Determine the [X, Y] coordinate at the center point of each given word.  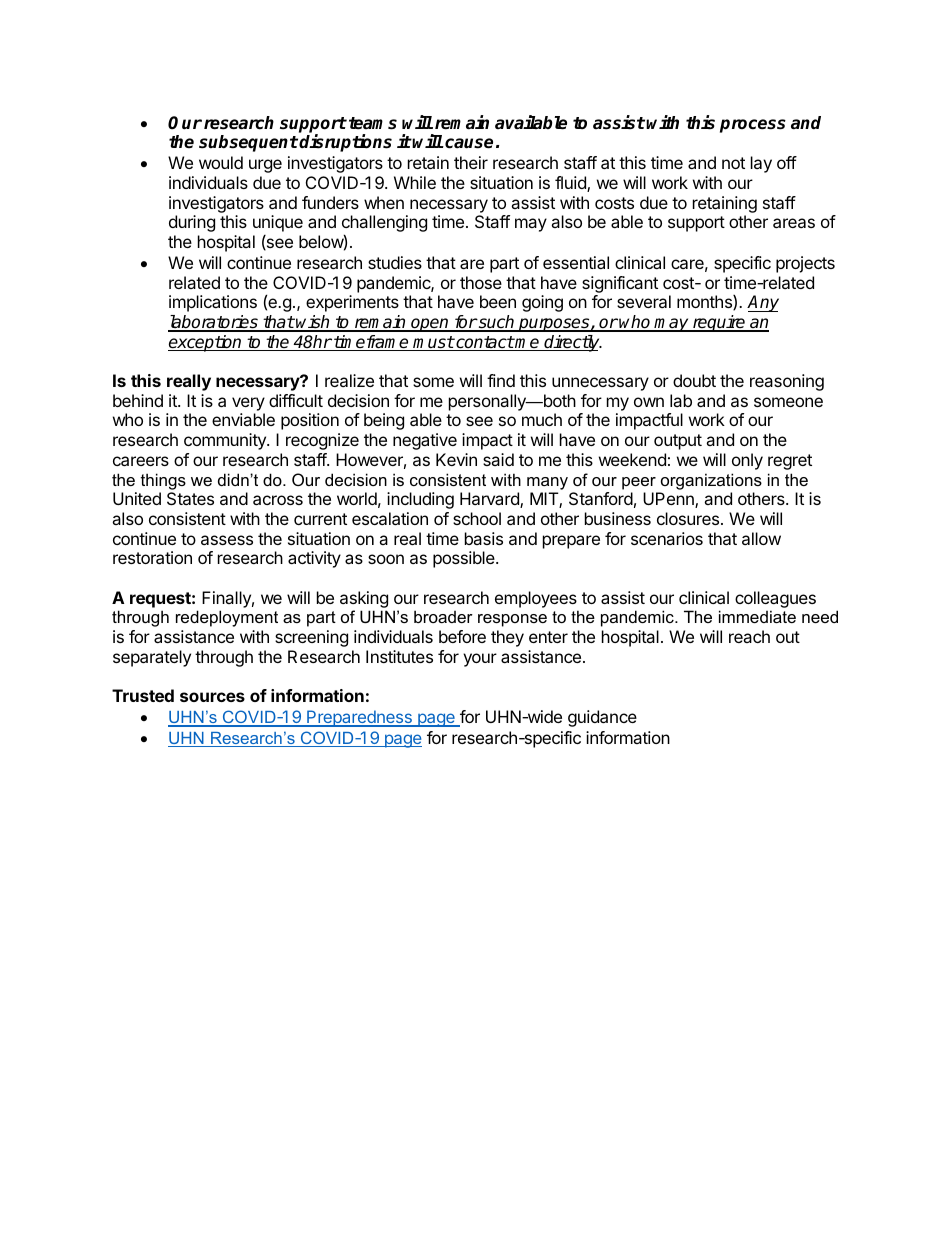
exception [206, 343]
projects [805, 264]
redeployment [227, 618]
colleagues [775, 599]
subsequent [248, 143]
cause [468, 143]
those [481, 282]
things [163, 481]
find [501, 380]
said [498, 459]
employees [536, 599]
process [753, 126]
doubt [694, 380]
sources [212, 697]
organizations [711, 481]
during [192, 223]
